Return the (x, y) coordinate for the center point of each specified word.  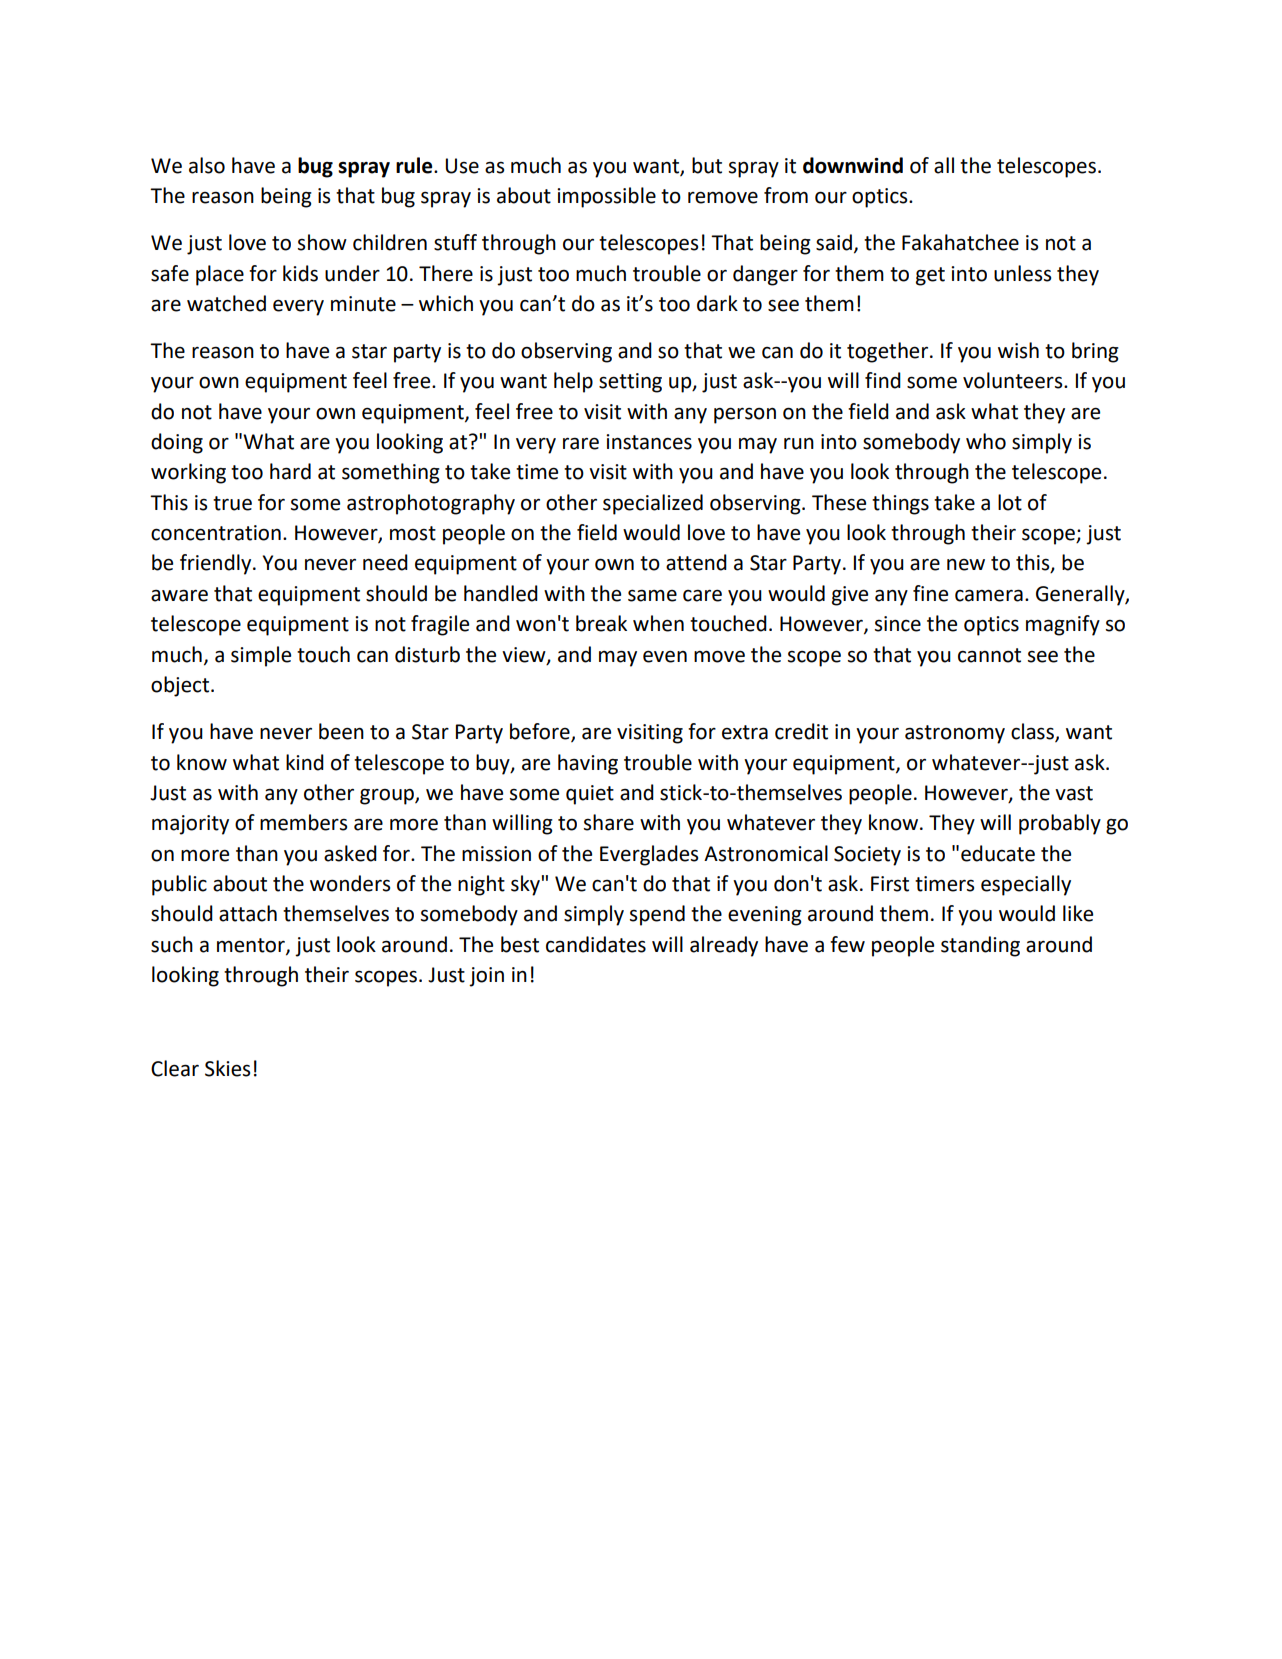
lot (1010, 502)
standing (980, 946)
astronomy (955, 734)
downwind (853, 165)
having (588, 764)
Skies (227, 1068)
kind (305, 762)
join (486, 977)
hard (290, 471)
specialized (653, 504)
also (207, 165)
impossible (606, 197)
